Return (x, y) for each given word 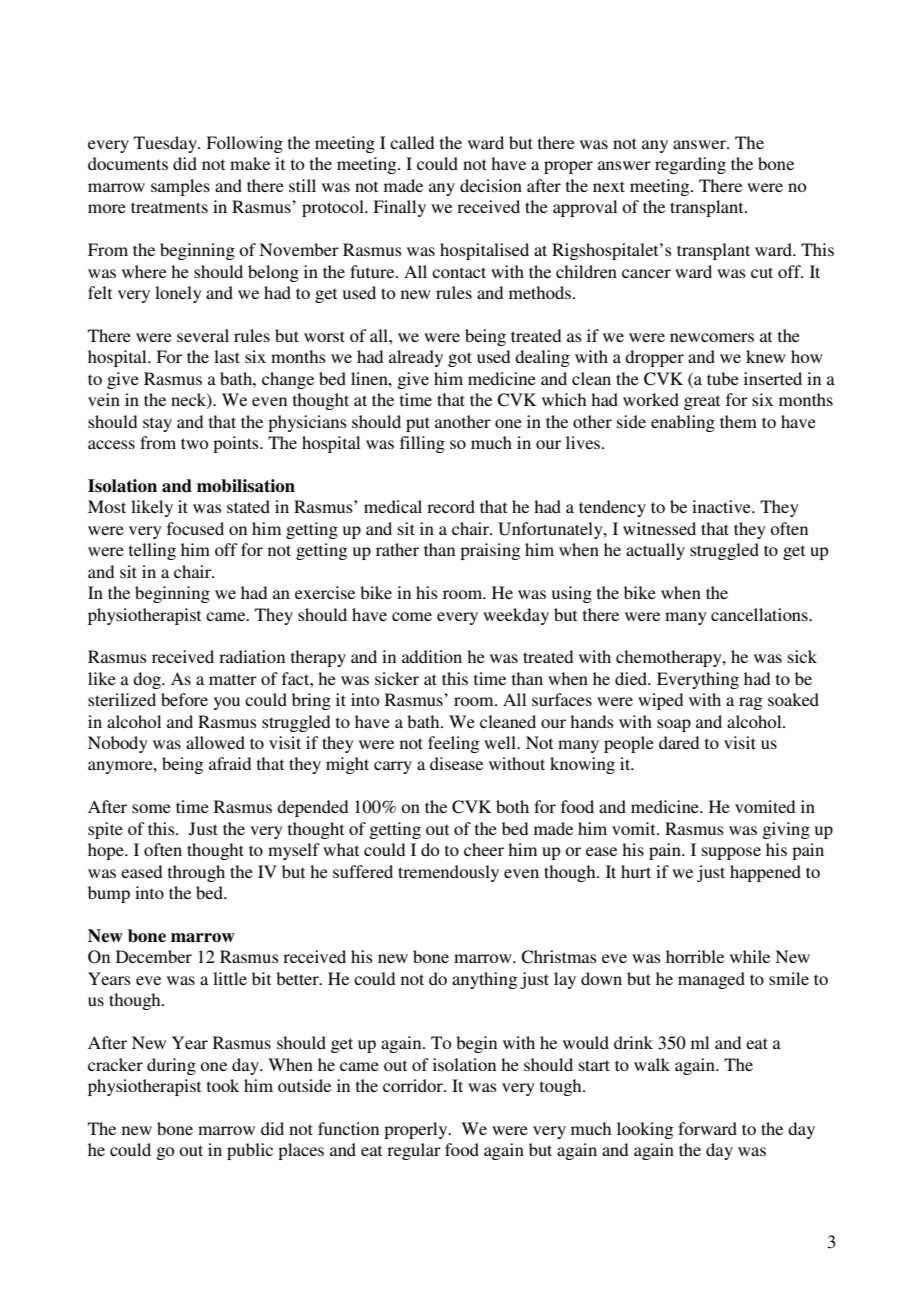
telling (152, 551)
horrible (695, 956)
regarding (690, 165)
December (154, 956)
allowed (215, 742)
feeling (453, 744)
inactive (722, 506)
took (223, 1085)
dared (679, 742)
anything (484, 980)
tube (723, 378)
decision (491, 185)
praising (490, 551)
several (203, 335)
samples (180, 187)
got (460, 359)
